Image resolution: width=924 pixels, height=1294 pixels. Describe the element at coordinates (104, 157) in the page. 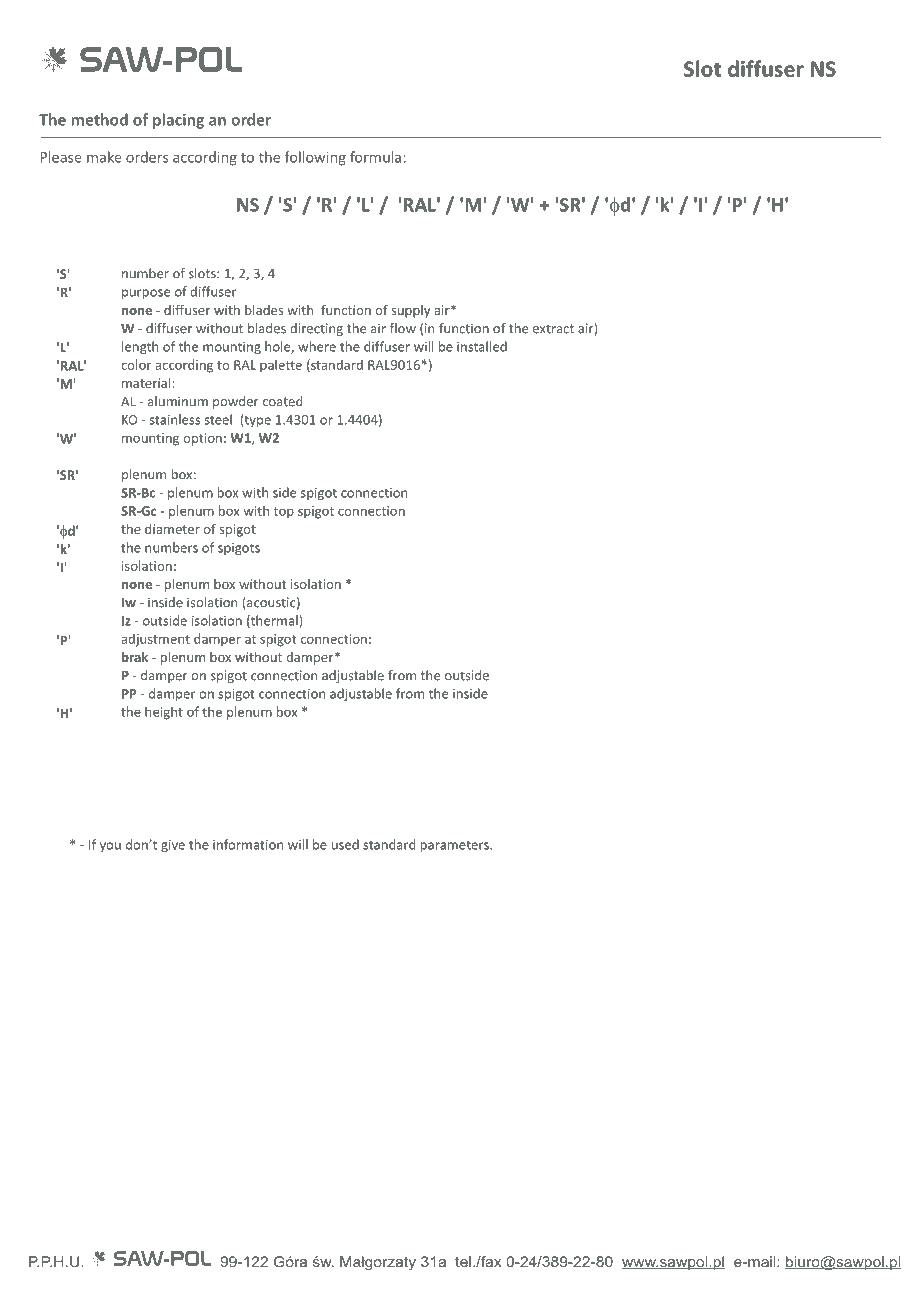

I see `make` at that location.
